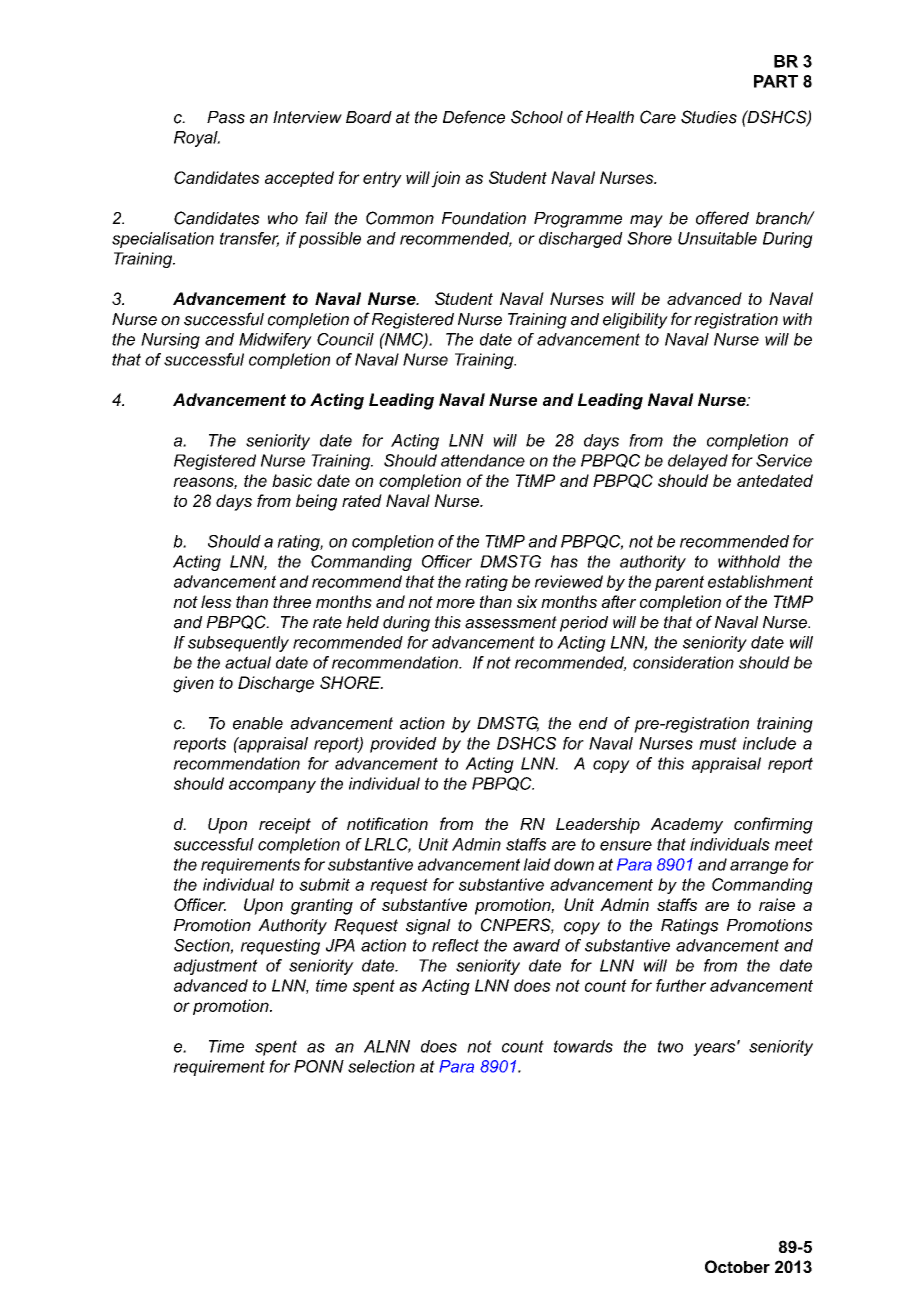 Image resolution: width=924 pixels, height=1308 pixels. I want to click on further, so click(681, 985).
